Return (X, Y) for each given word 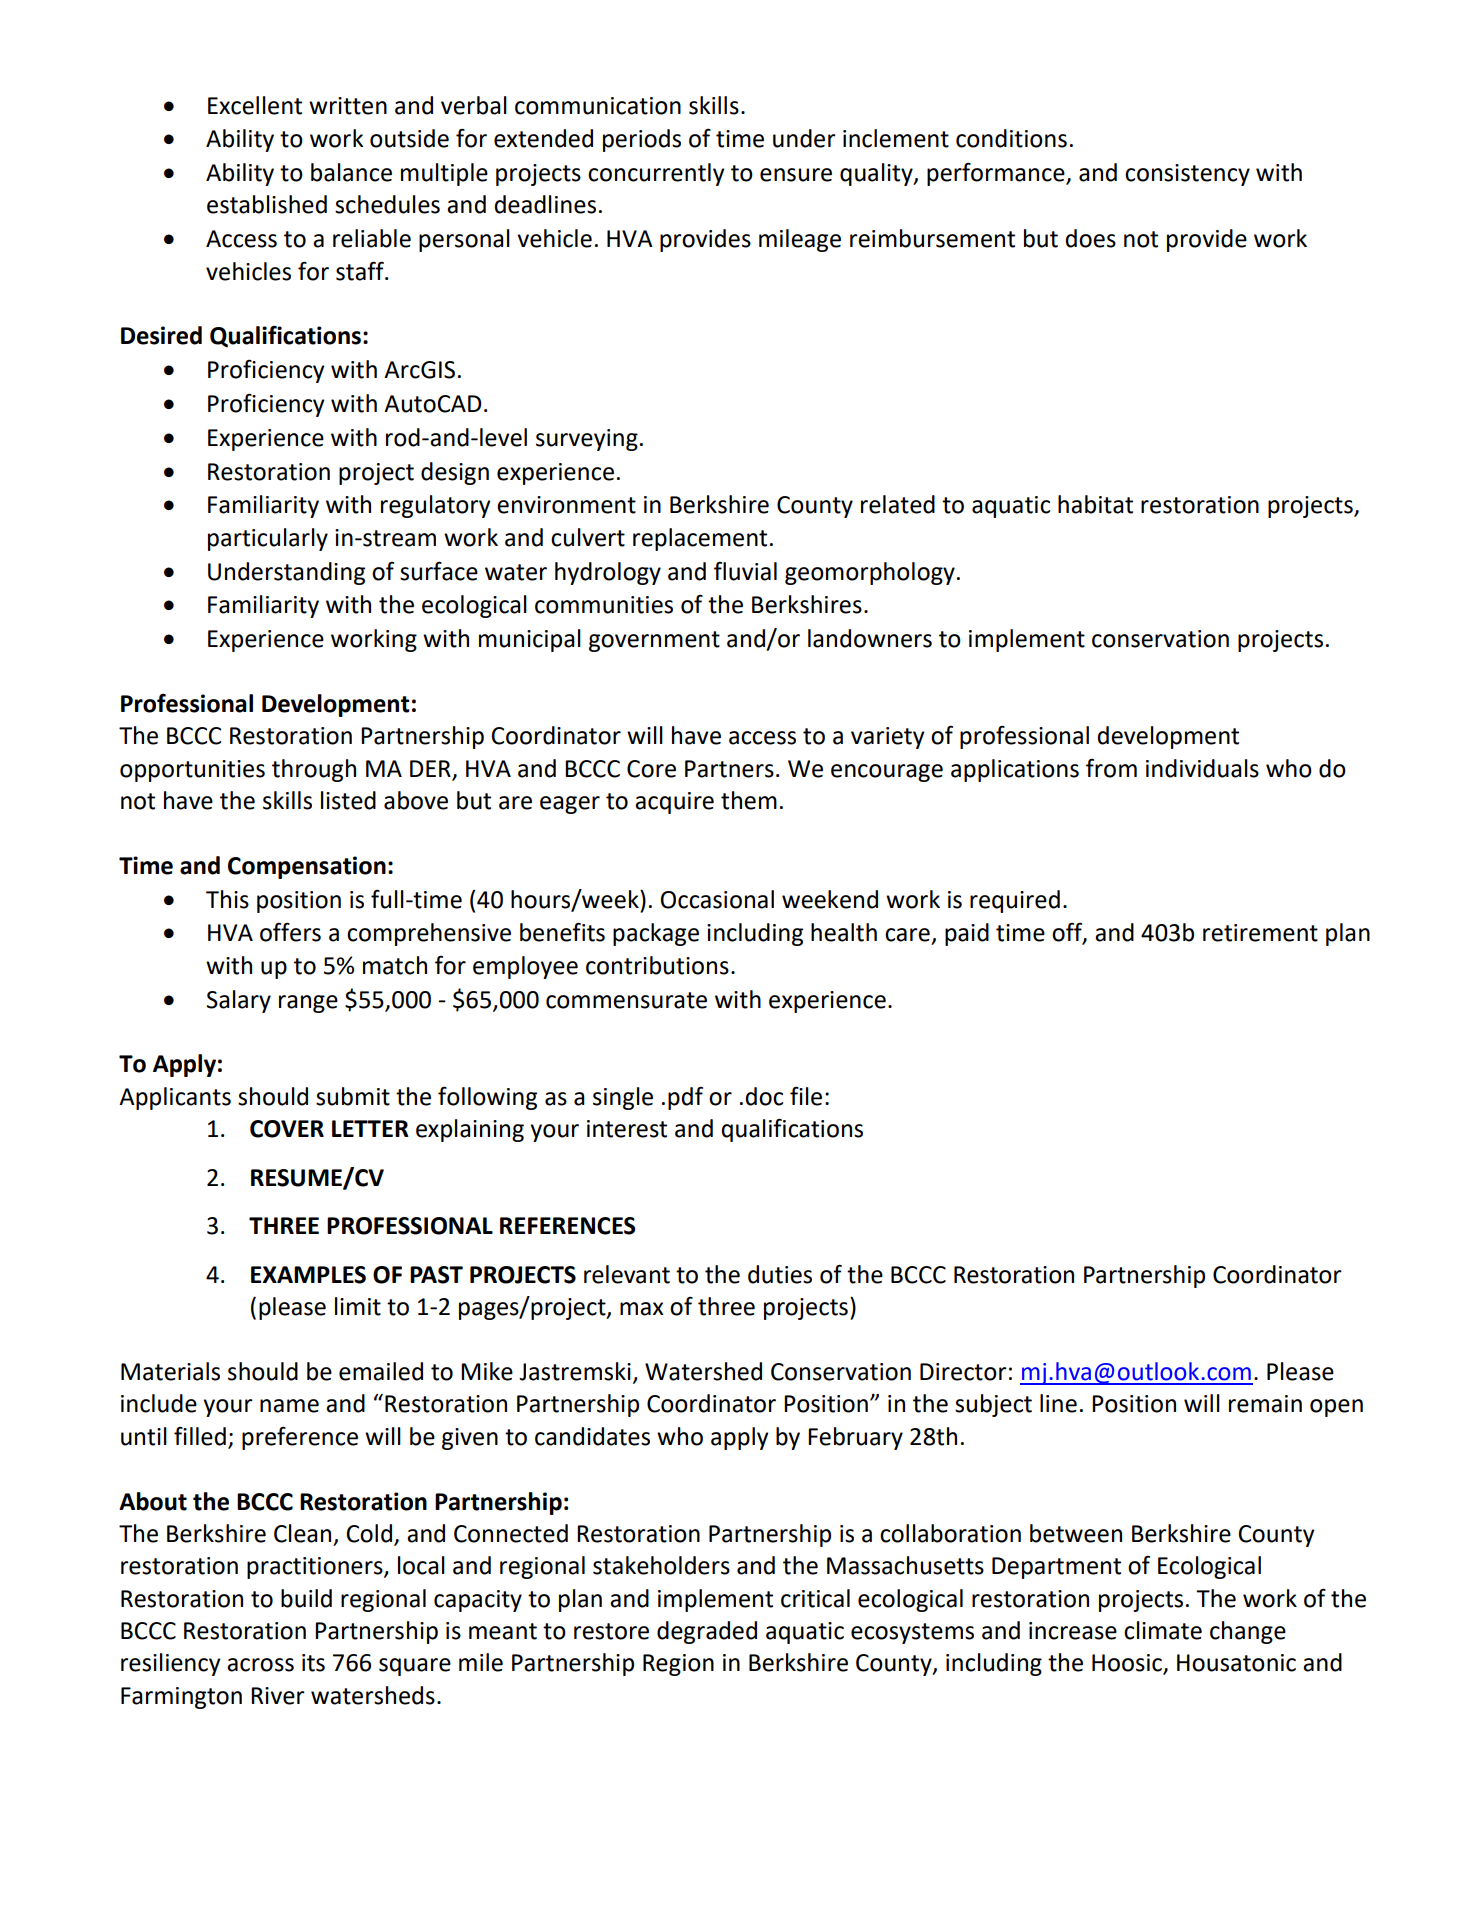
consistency (1187, 175)
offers (290, 932)
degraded (707, 1632)
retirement (1260, 933)
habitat (1095, 504)
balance (351, 172)
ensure (796, 175)
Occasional (717, 899)
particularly (268, 539)
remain (1265, 1404)
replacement (700, 539)
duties (780, 1274)
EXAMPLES (308, 1275)
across (260, 1665)
